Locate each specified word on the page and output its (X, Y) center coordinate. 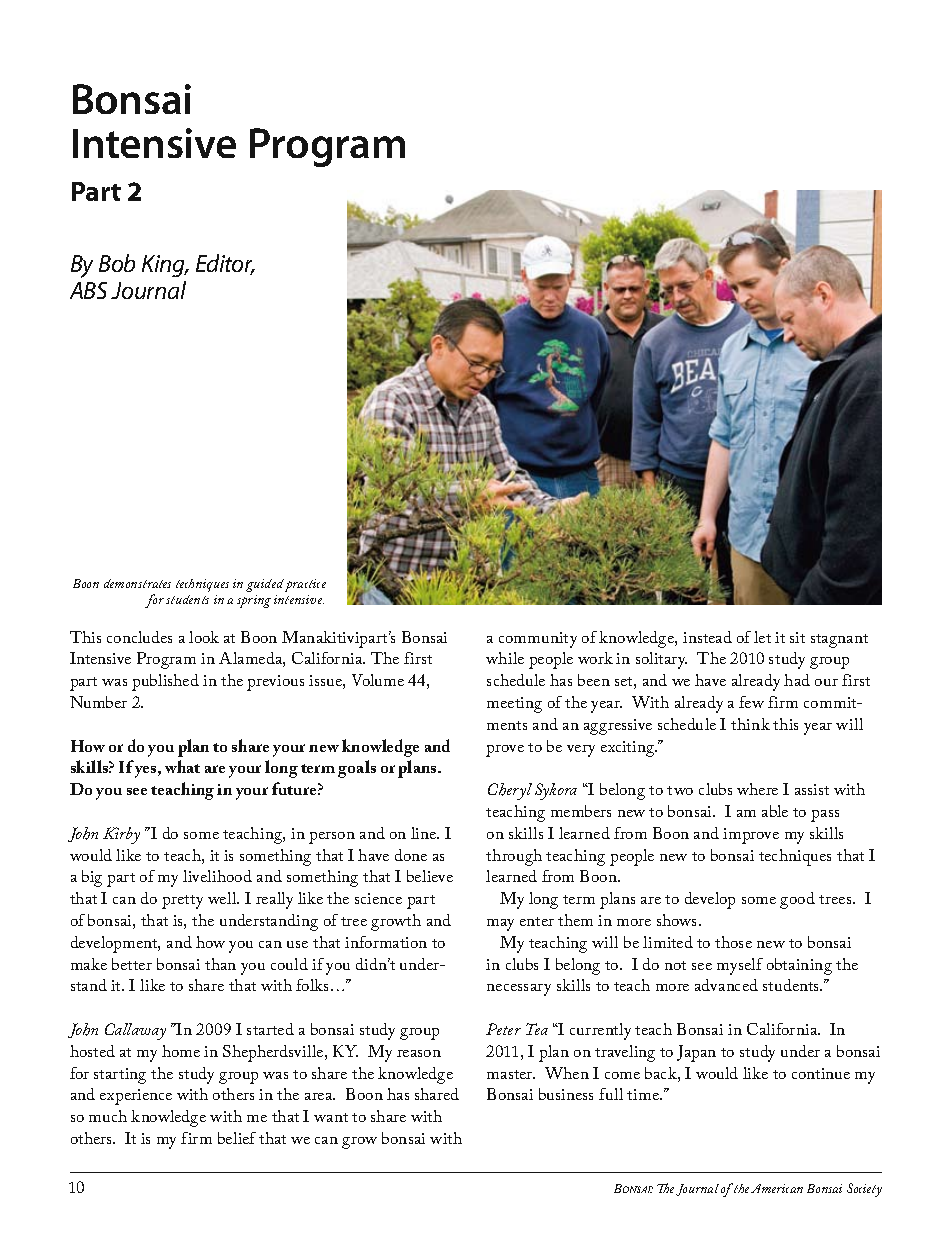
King (165, 266)
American (777, 1188)
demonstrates (137, 583)
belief (237, 1138)
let (762, 637)
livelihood (217, 876)
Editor (225, 264)
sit (797, 637)
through (514, 857)
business (566, 1094)
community (538, 640)
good (797, 900)
